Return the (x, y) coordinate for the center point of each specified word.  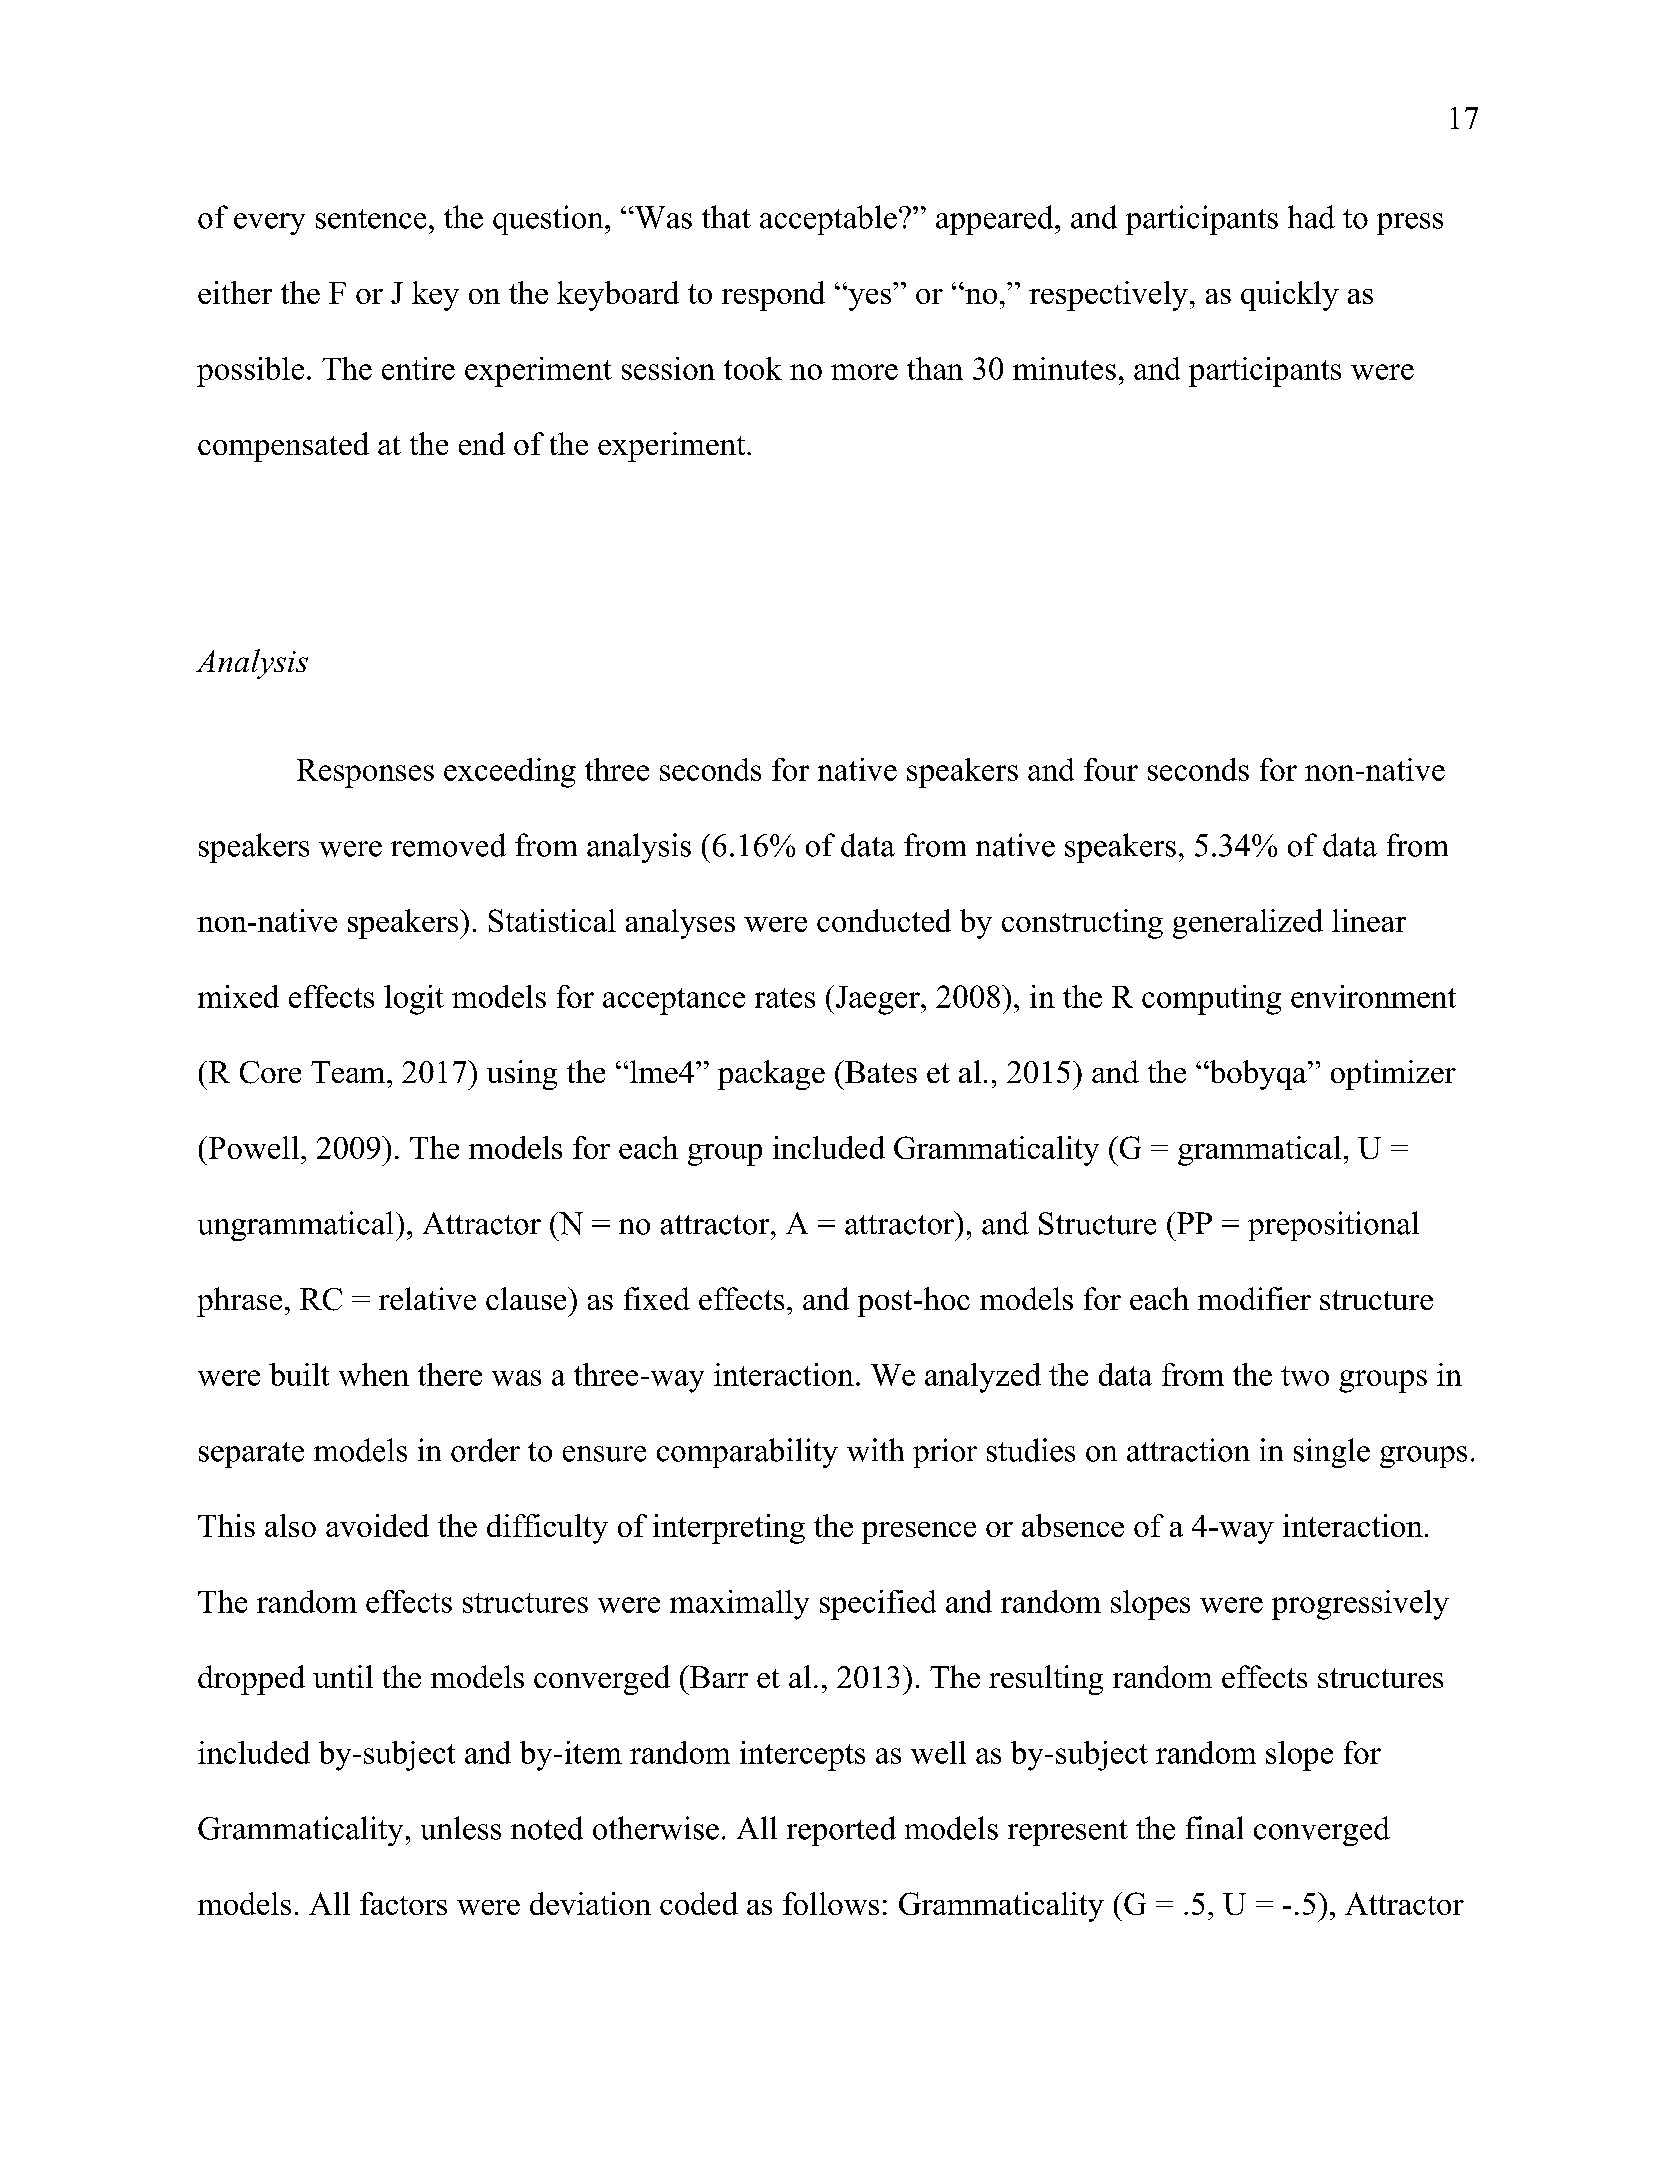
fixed (657, 1298)
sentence (371, 219)
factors (403, 1903)
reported (841, 1831)
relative (427, 1298)
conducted (884, 920)
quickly (1290, 296)
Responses (365, 773)
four (1111, 769)
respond (773, 296)
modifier (1254, 1298)
